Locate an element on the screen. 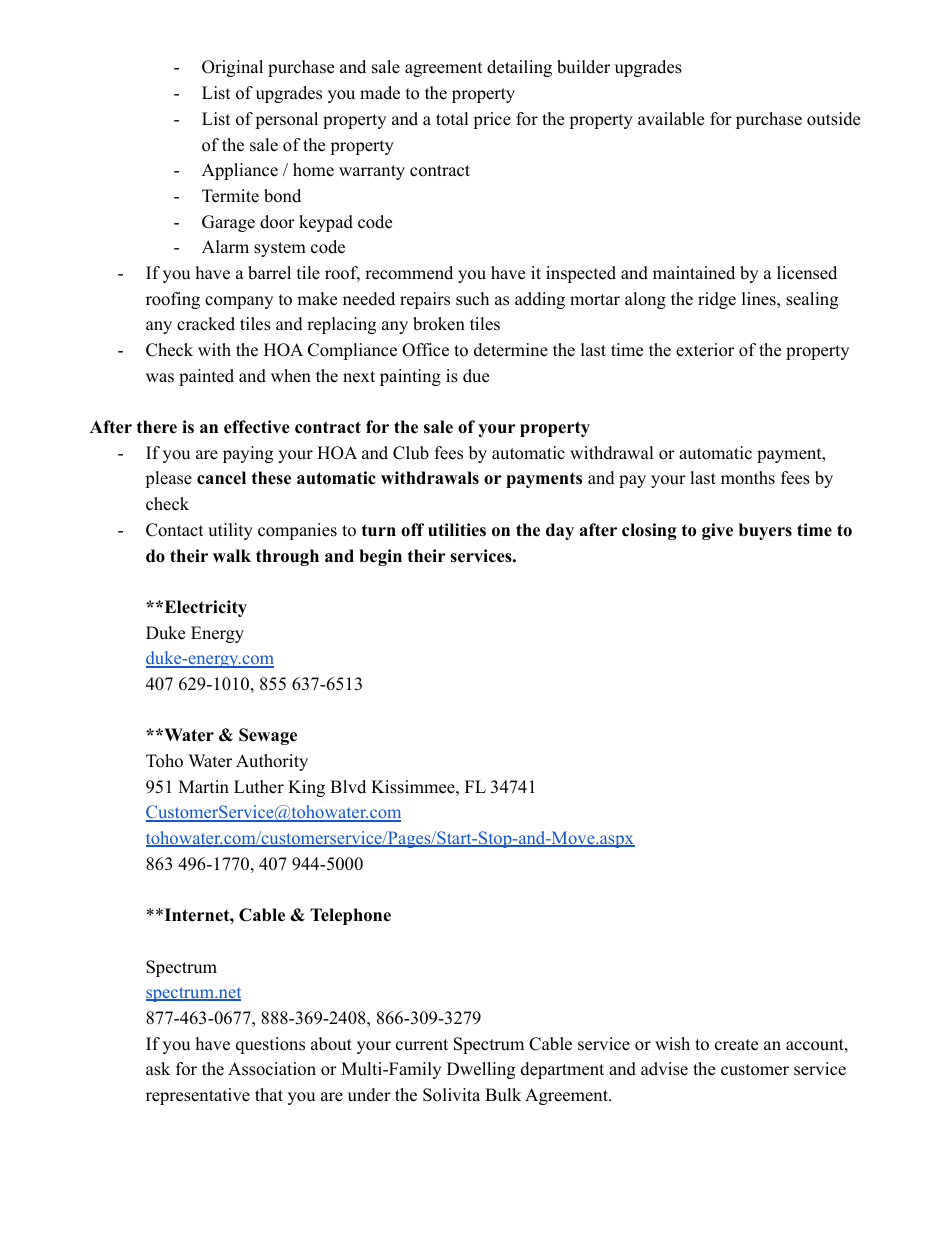 The width and height of the screenshot is (952, 1233). price is located at coordinates (492, 120).
